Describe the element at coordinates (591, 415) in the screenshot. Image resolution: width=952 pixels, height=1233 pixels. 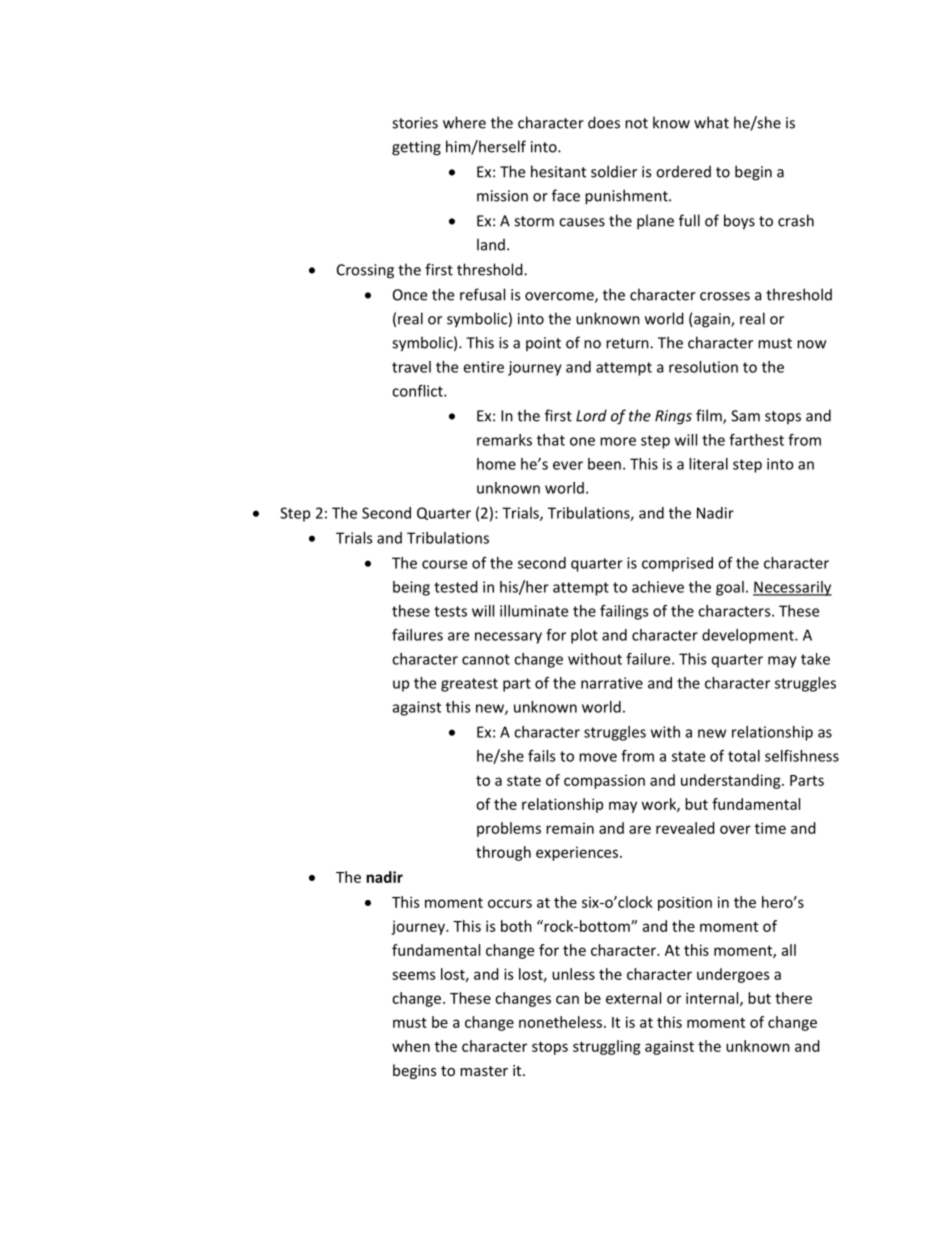
I see `Lord` at that location.
